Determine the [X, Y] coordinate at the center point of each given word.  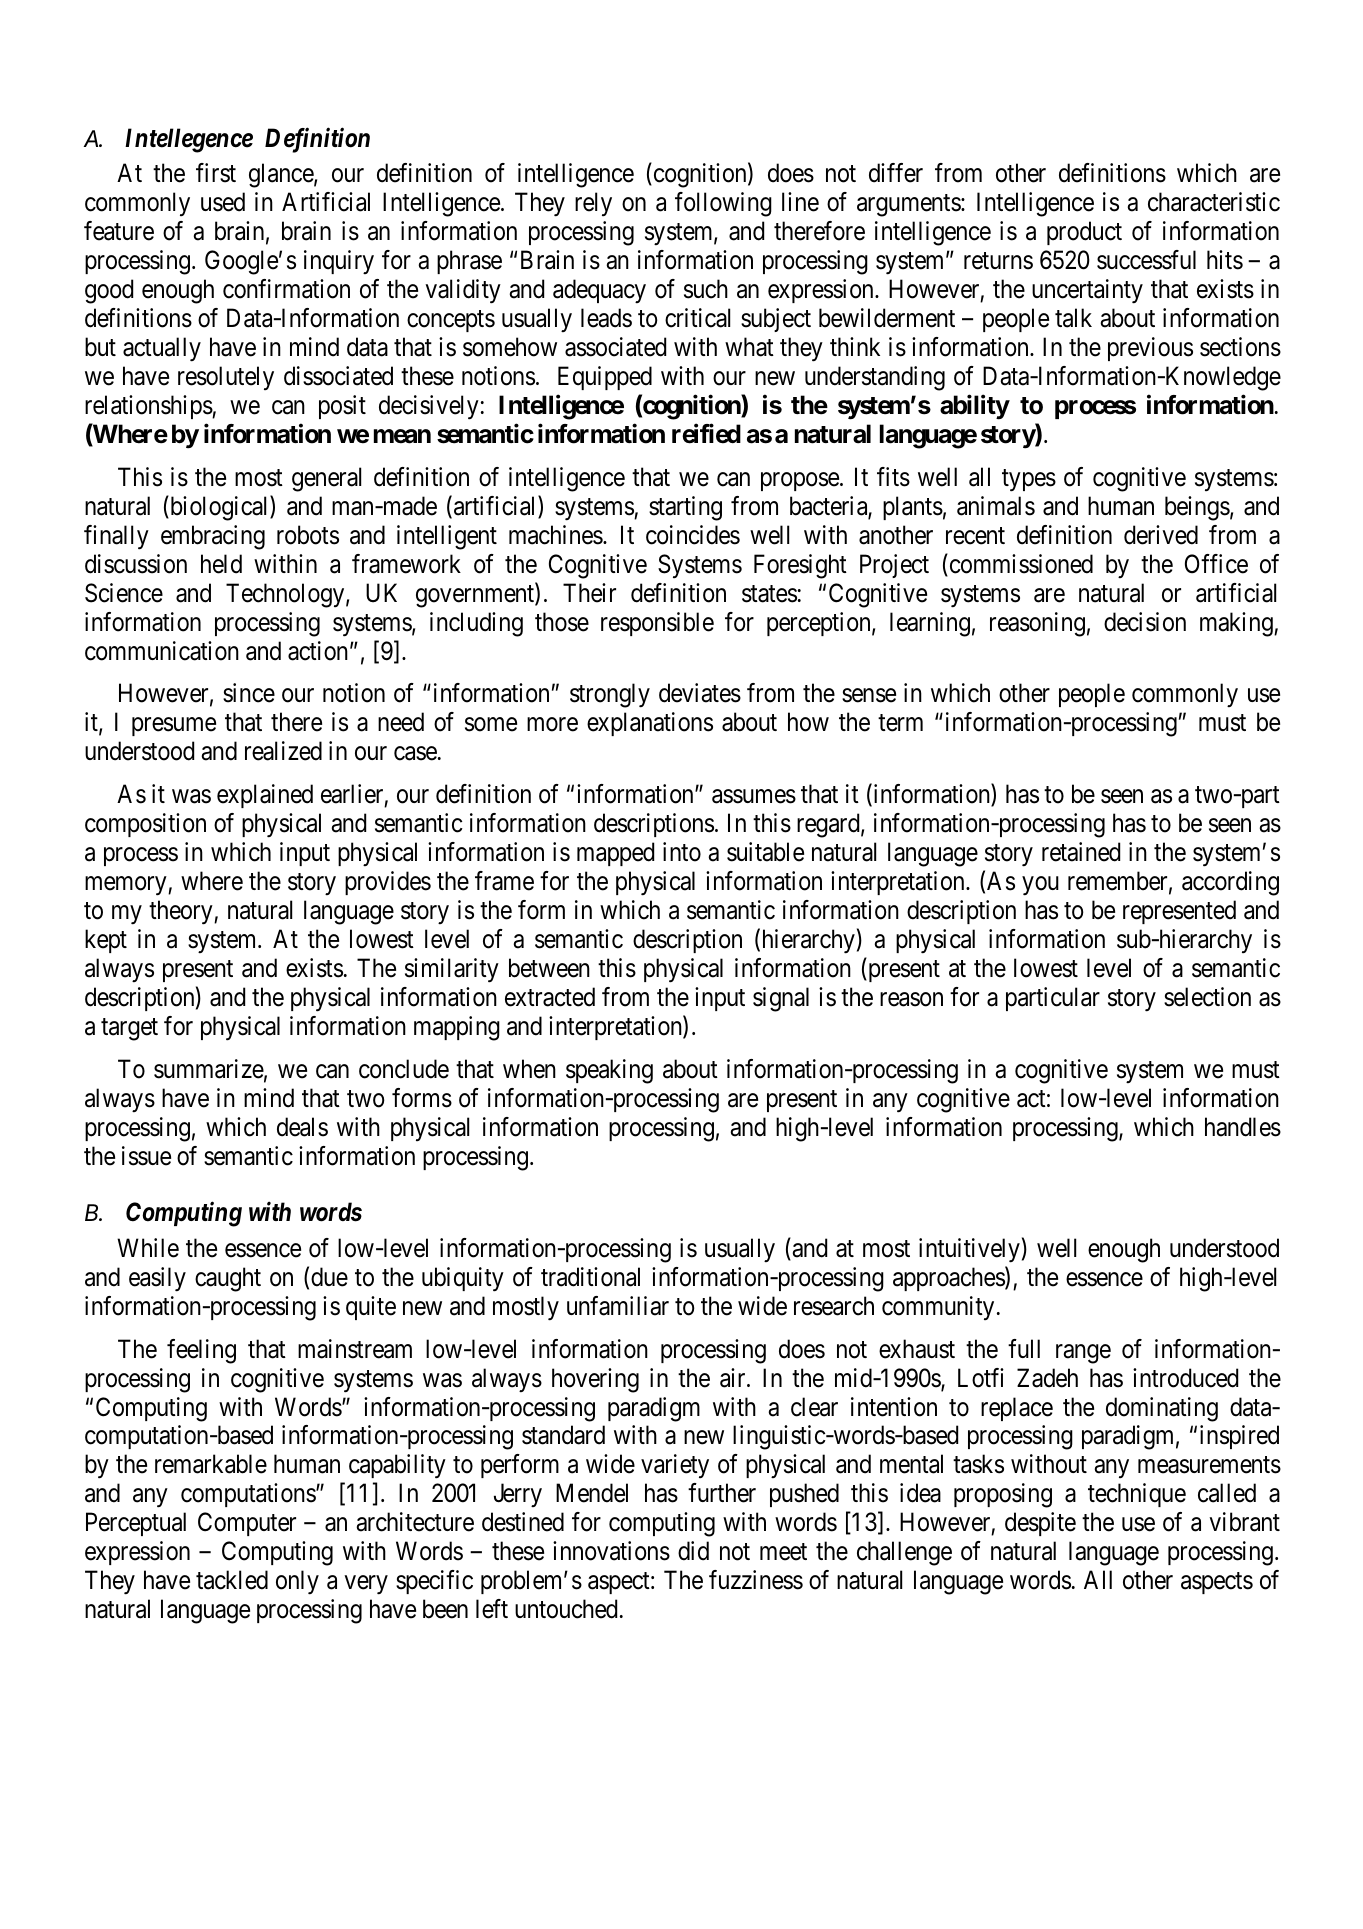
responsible [657, 624]
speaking [609, 1071]
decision [1145, 622]
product [1084, 233]
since [249, 693]
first [216, 173]
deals [302, 1127]
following [723, 204]
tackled [232, 1580]
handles [1243, 1127]
